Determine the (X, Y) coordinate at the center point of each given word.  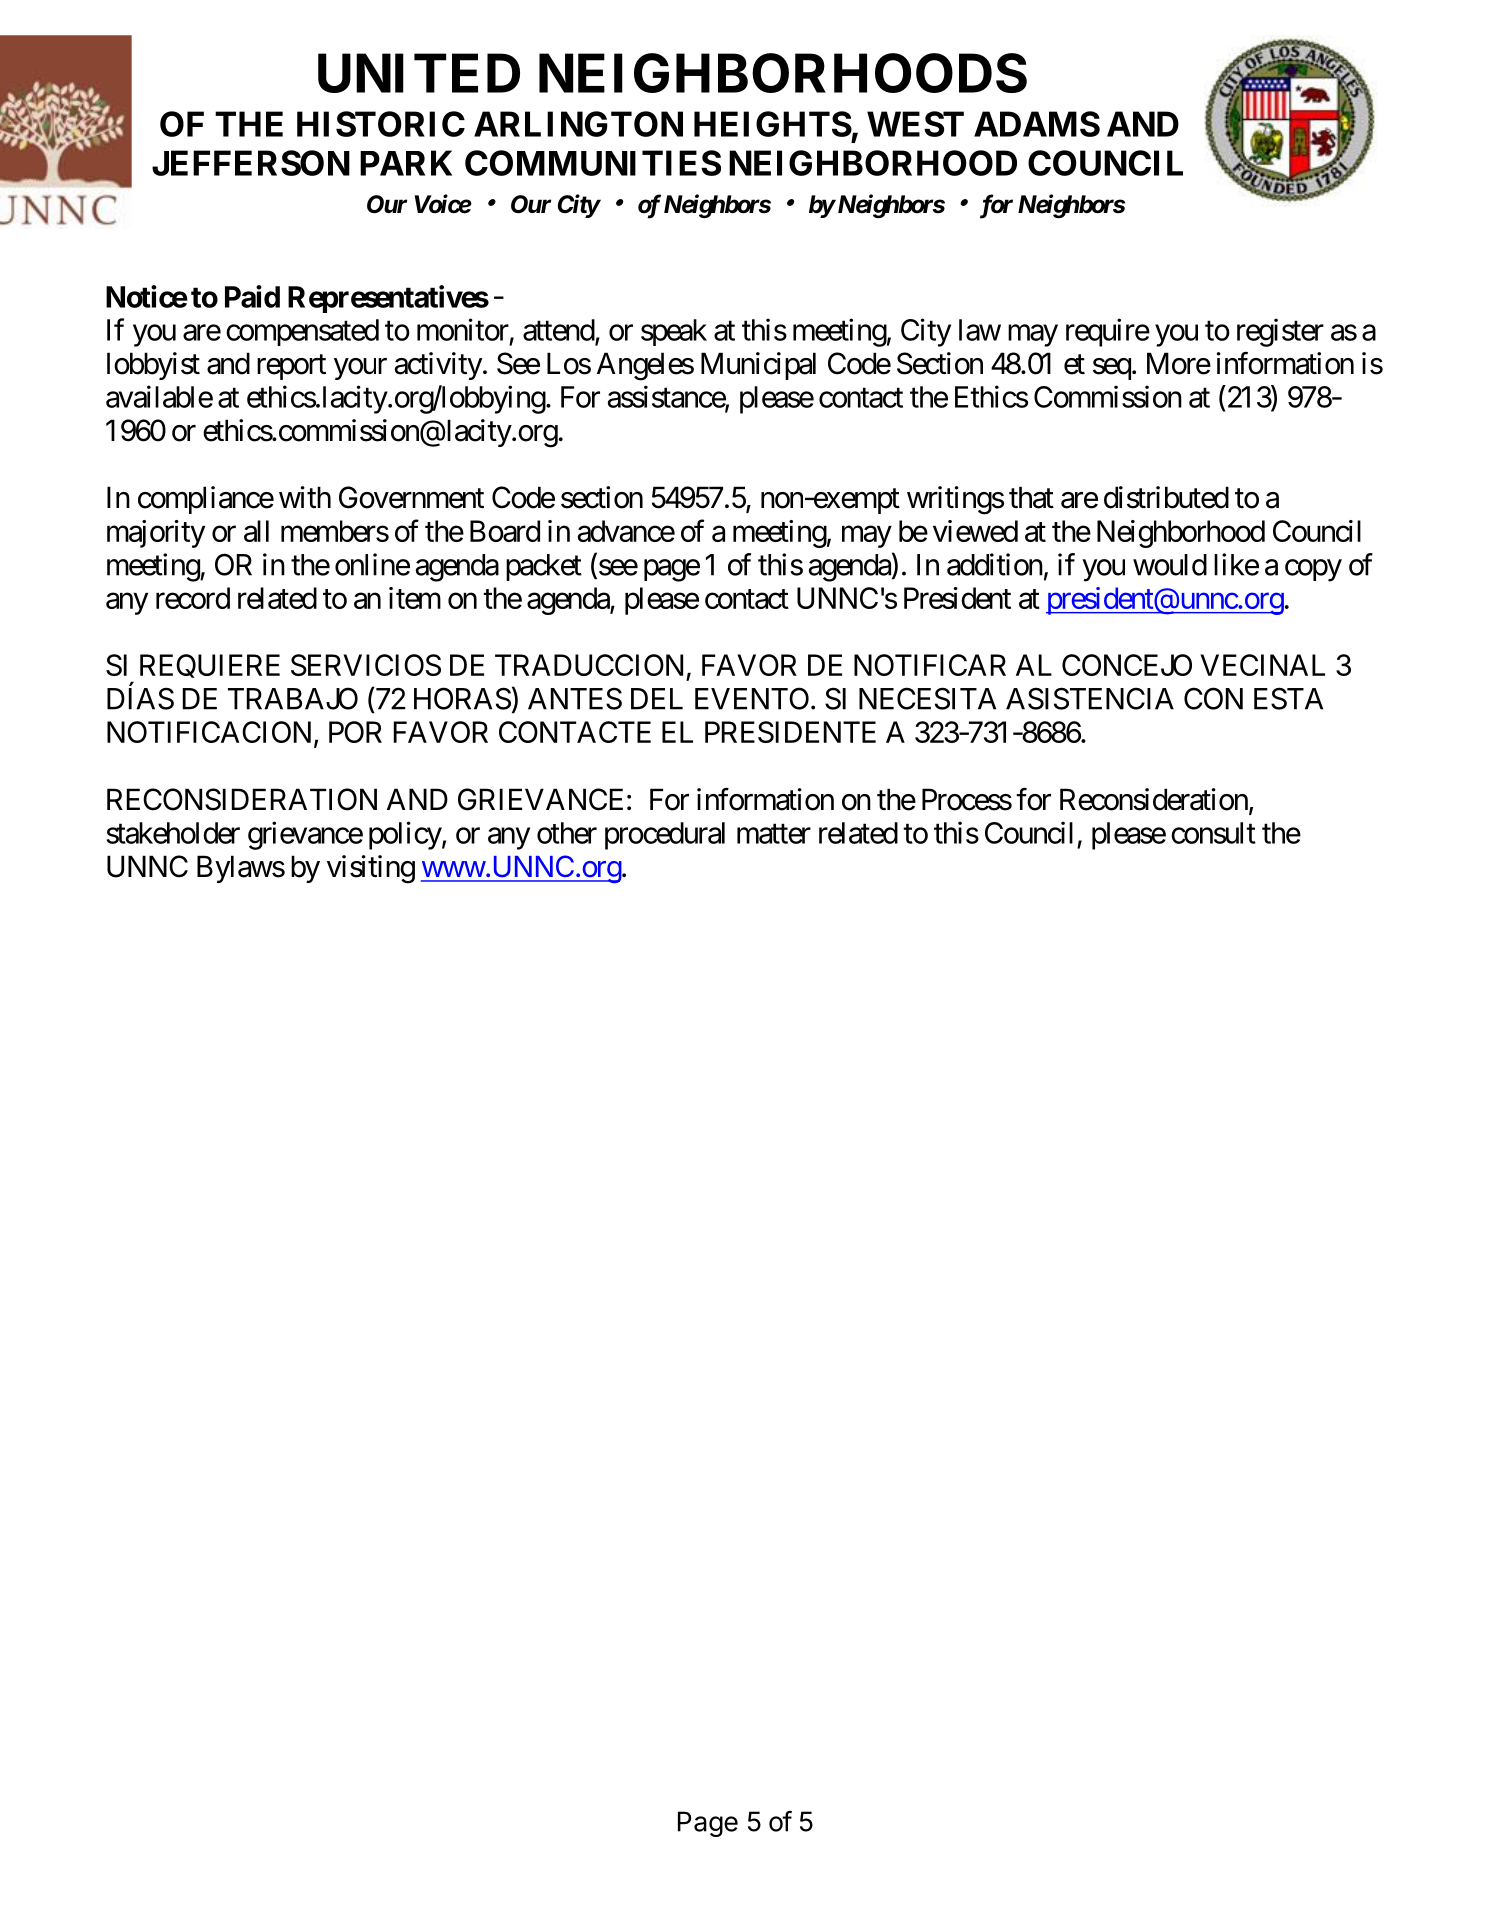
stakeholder (173, 833)
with (305, 497)
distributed (1166, 497)
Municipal (758, 366)
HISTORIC (381, 124)
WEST (915, 124)
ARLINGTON (578, 124)
